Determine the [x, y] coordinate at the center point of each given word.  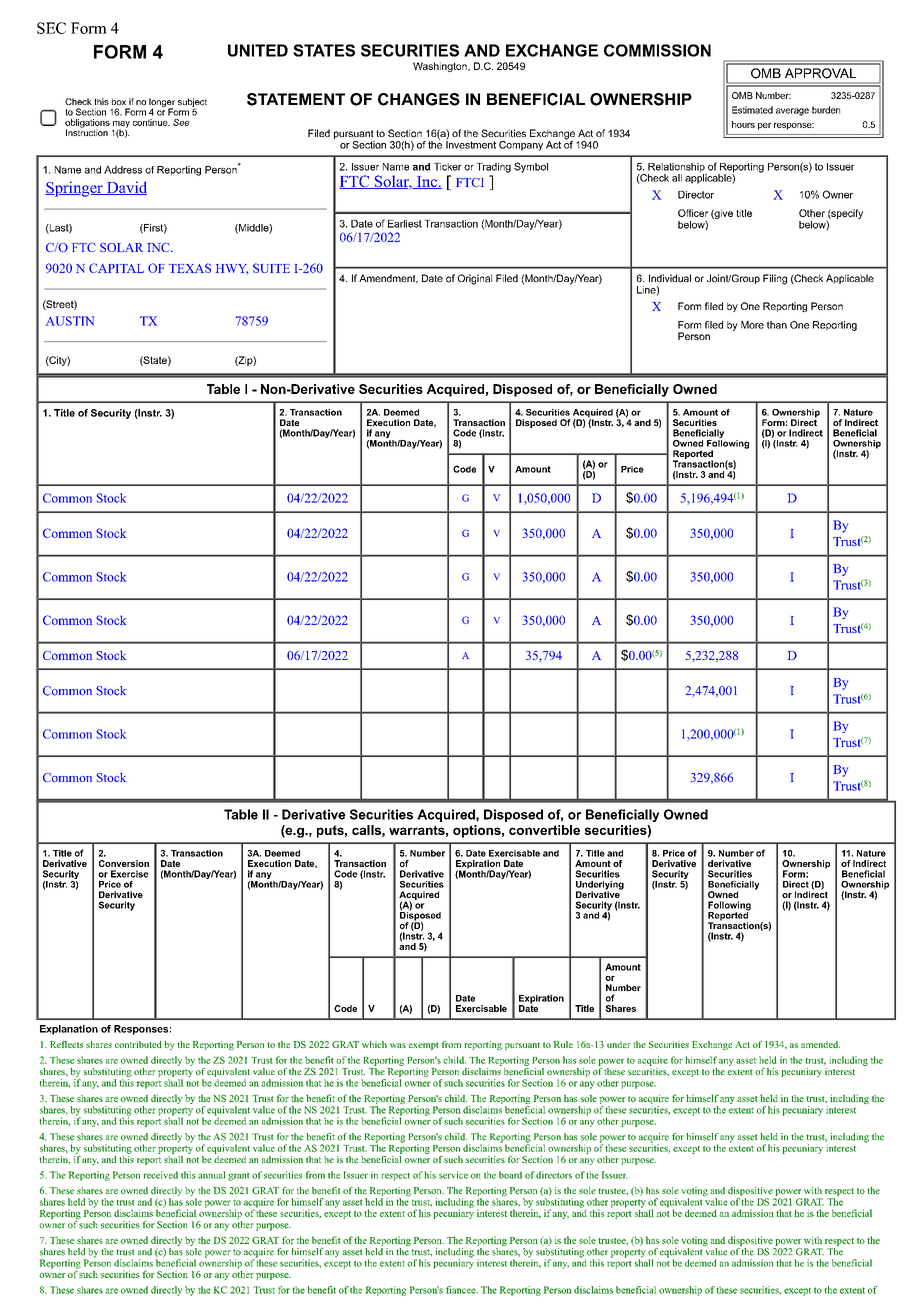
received [160, 1175]
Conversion [124, 863]
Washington [441, 67]
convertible [544, 830]
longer [162, 103]
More [752, 325]
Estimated [752, 110]
